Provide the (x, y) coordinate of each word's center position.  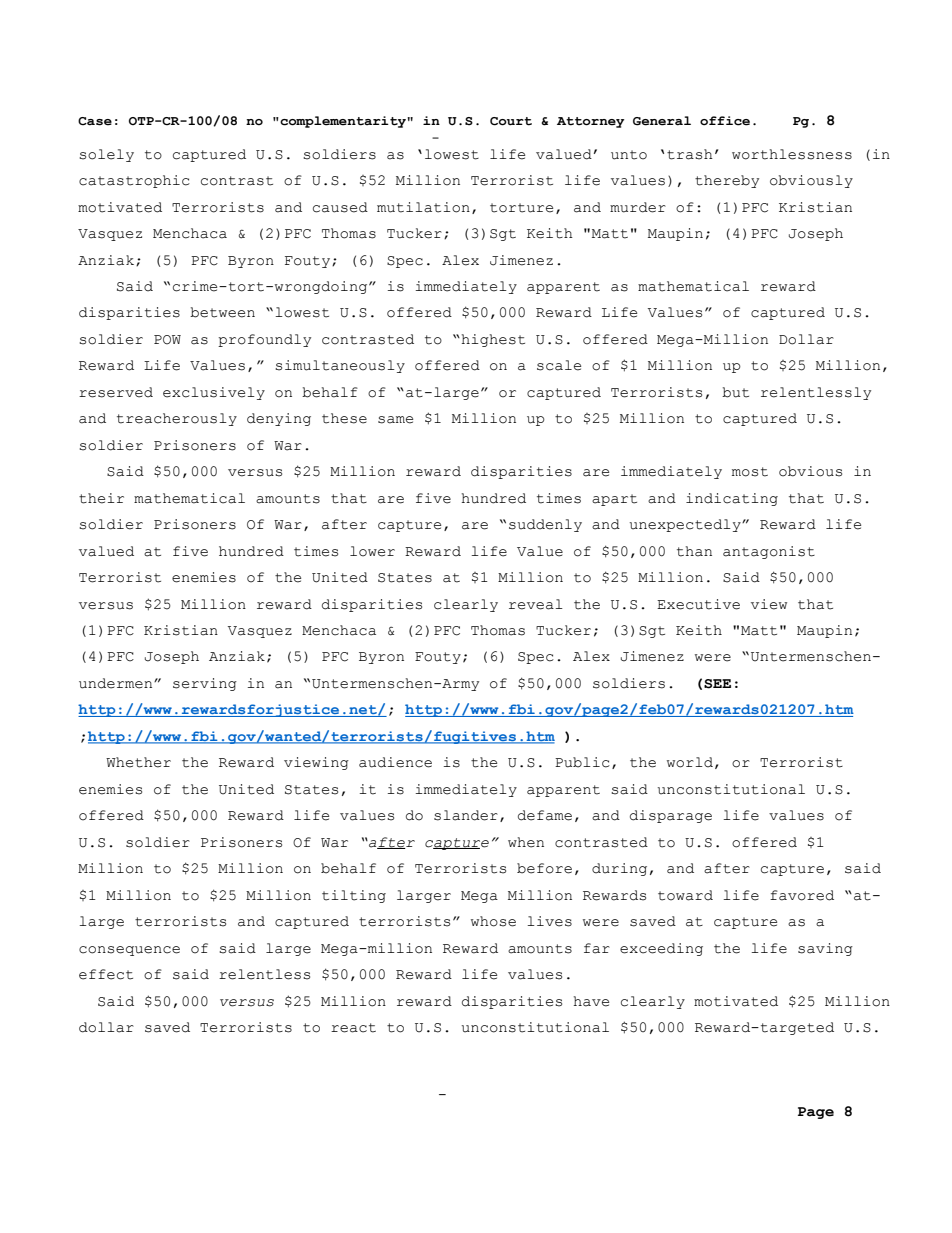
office (725, 121)
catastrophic (134, 181)
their (101, 498)
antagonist (769, 552)
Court (511, 121)
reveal (536, 604)
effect (106, 974)
